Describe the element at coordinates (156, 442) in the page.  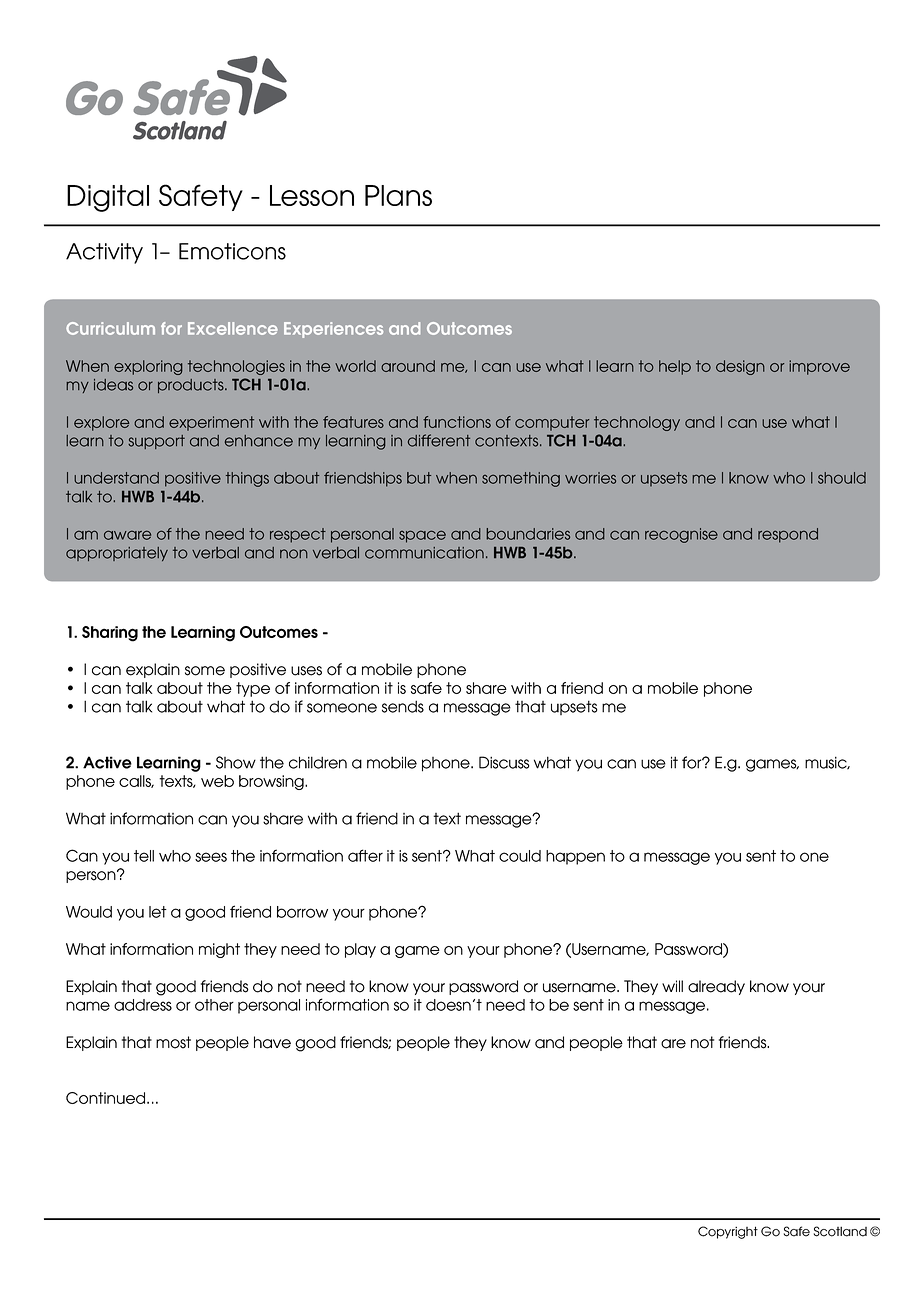
I see `support` at that location.
